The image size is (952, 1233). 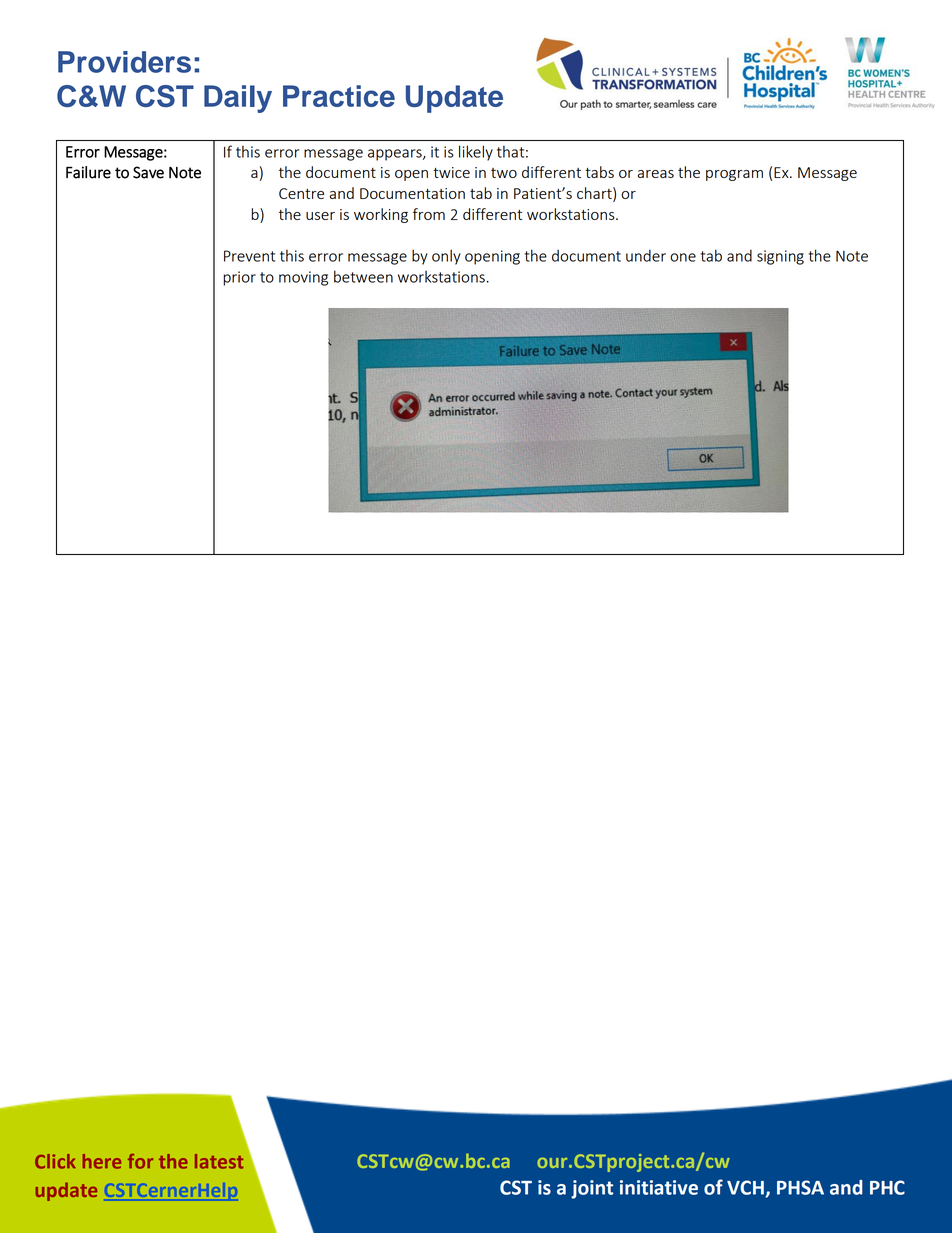 What do you see at coordinates (592, 1189) in the image?
I see `joint` at bounding box center [592, 1189].
